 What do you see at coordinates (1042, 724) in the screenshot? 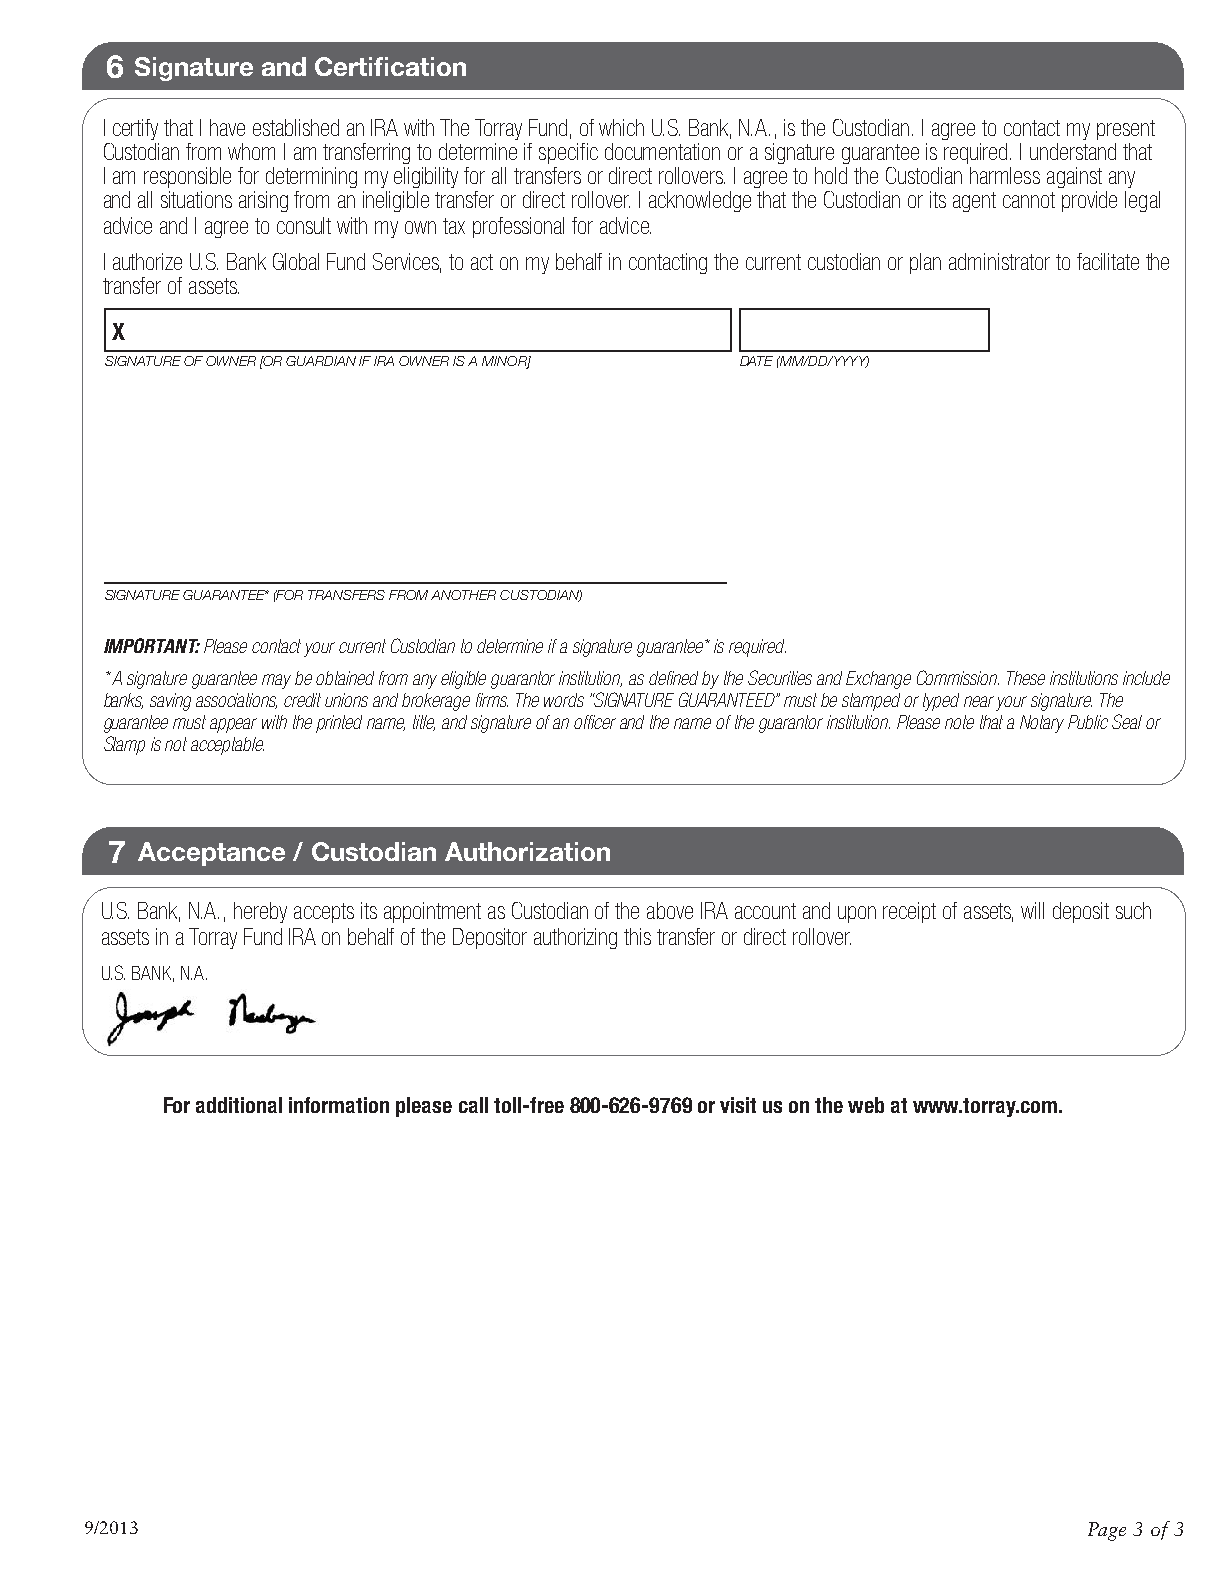
I see `Notary` at bounding box center [1042, 724].
